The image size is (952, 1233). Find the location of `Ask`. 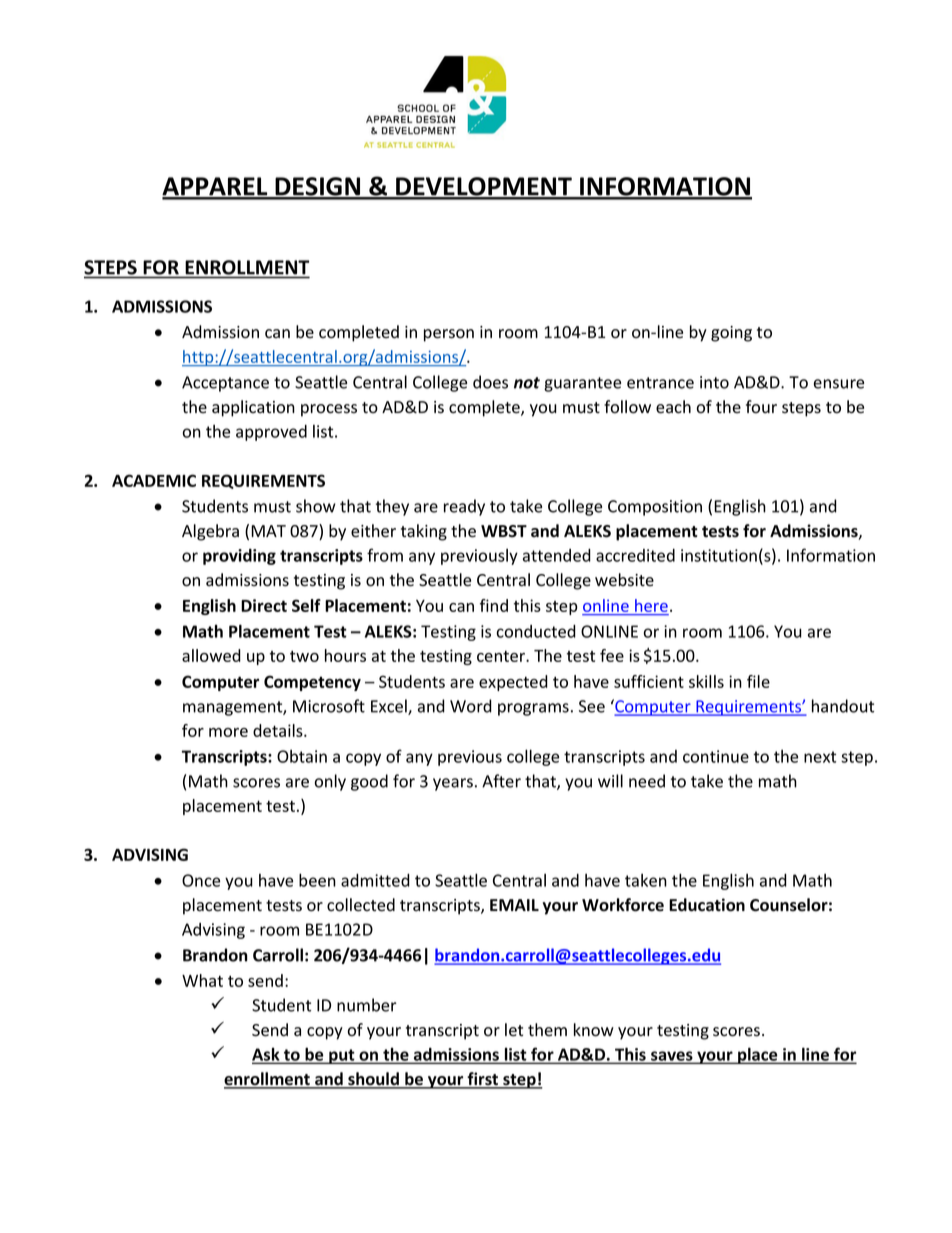

Ask is located at coordinates (267, 1055).
